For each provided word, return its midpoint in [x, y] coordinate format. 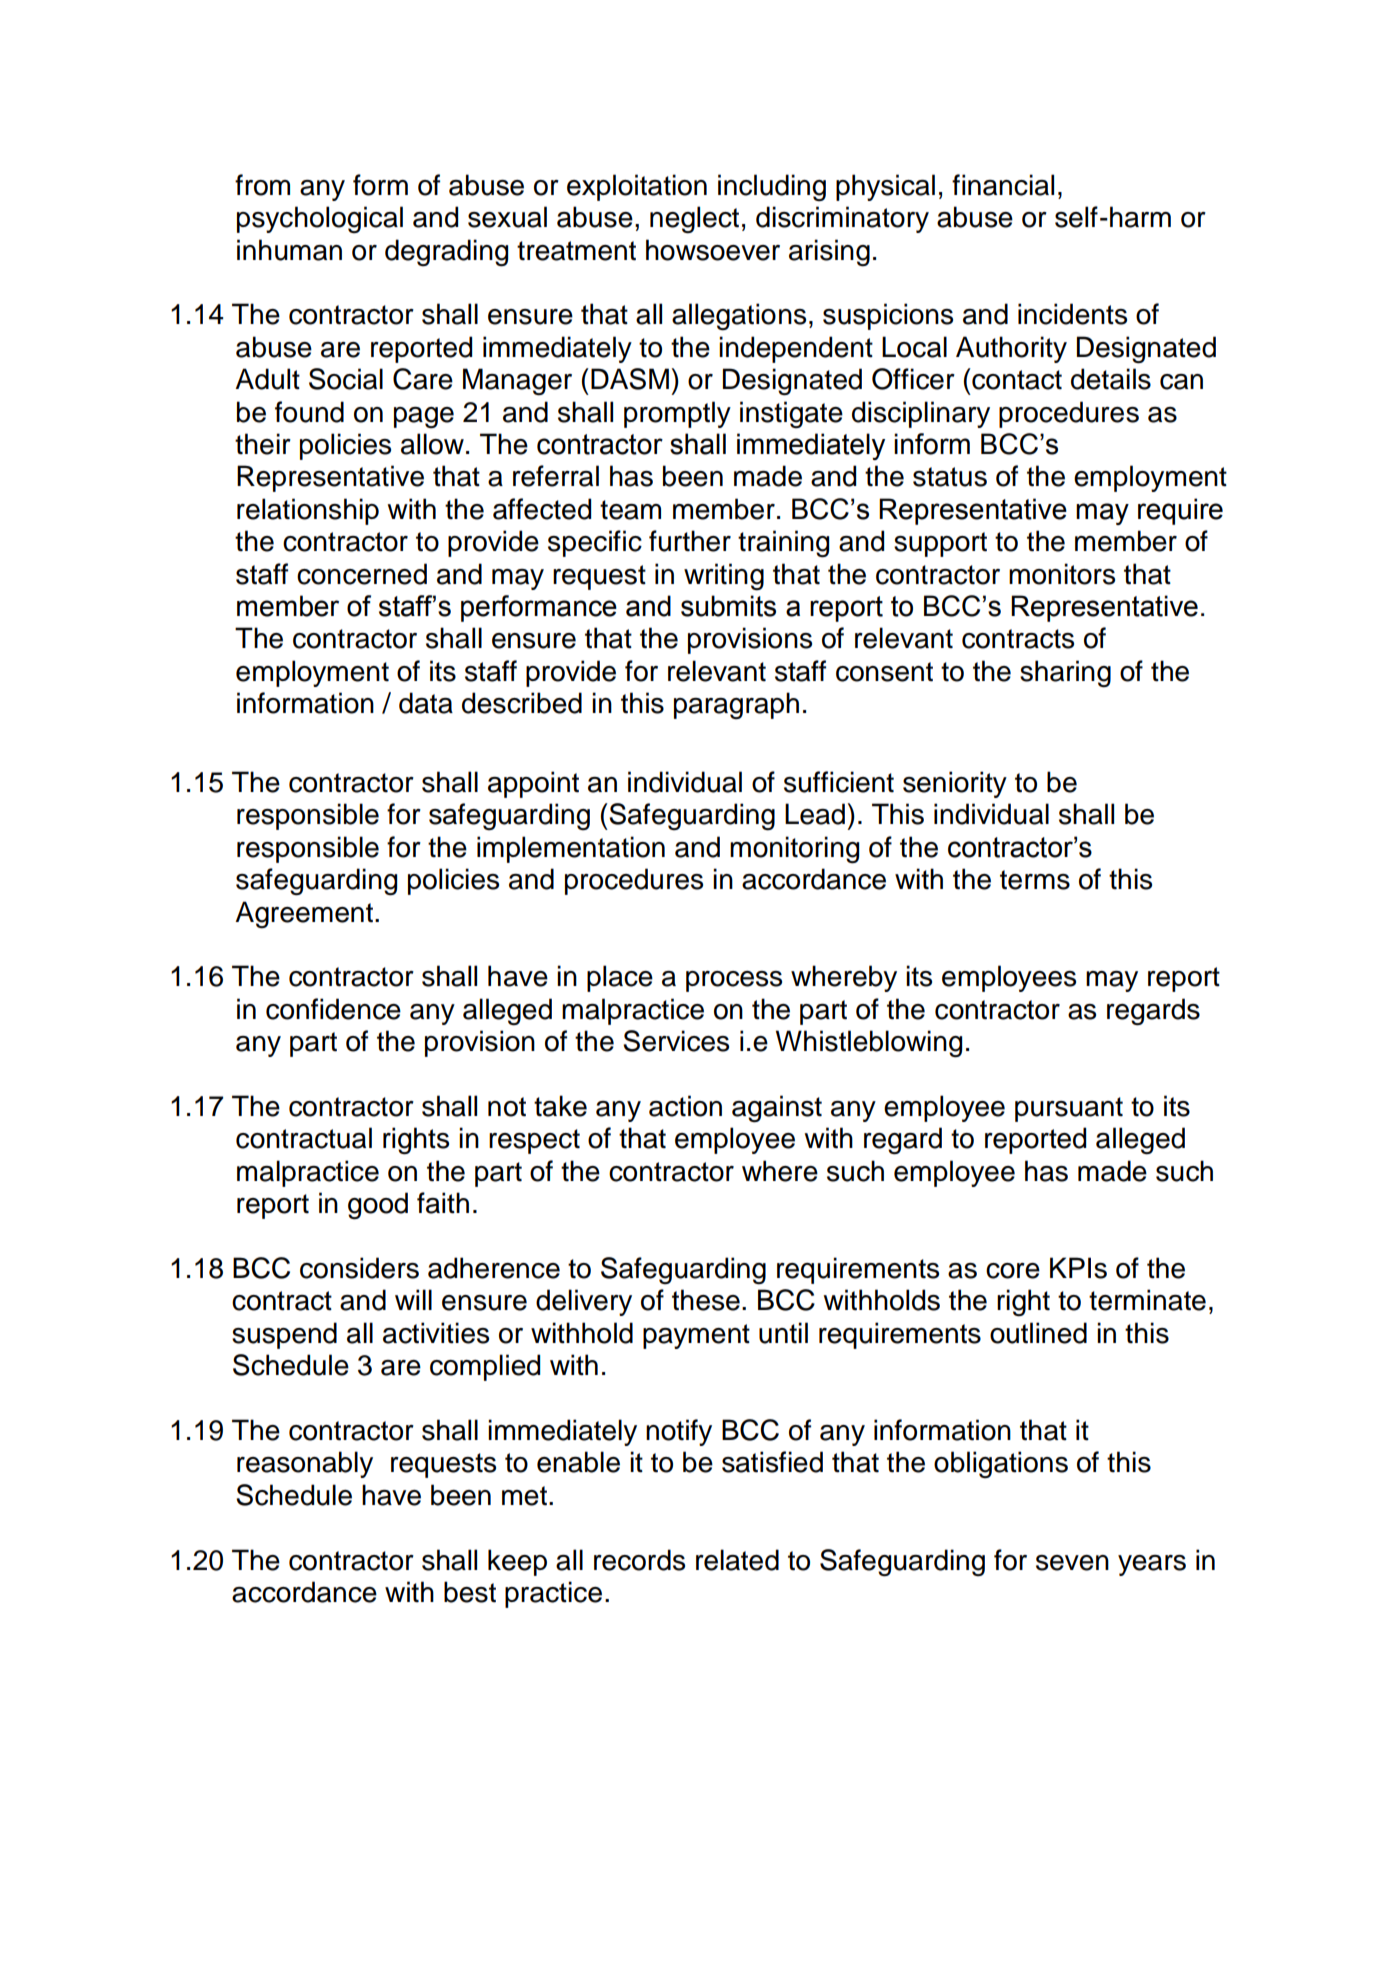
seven [1072, 1563]
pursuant [1069, 1109]
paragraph [736, 705]
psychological [320, 219]
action [685, 1106]
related [737, 1560]
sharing [1065, 674]
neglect [694, 220]
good [378, 1206]
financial [1003, 185]
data [426, 703]
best [470, 1592]
